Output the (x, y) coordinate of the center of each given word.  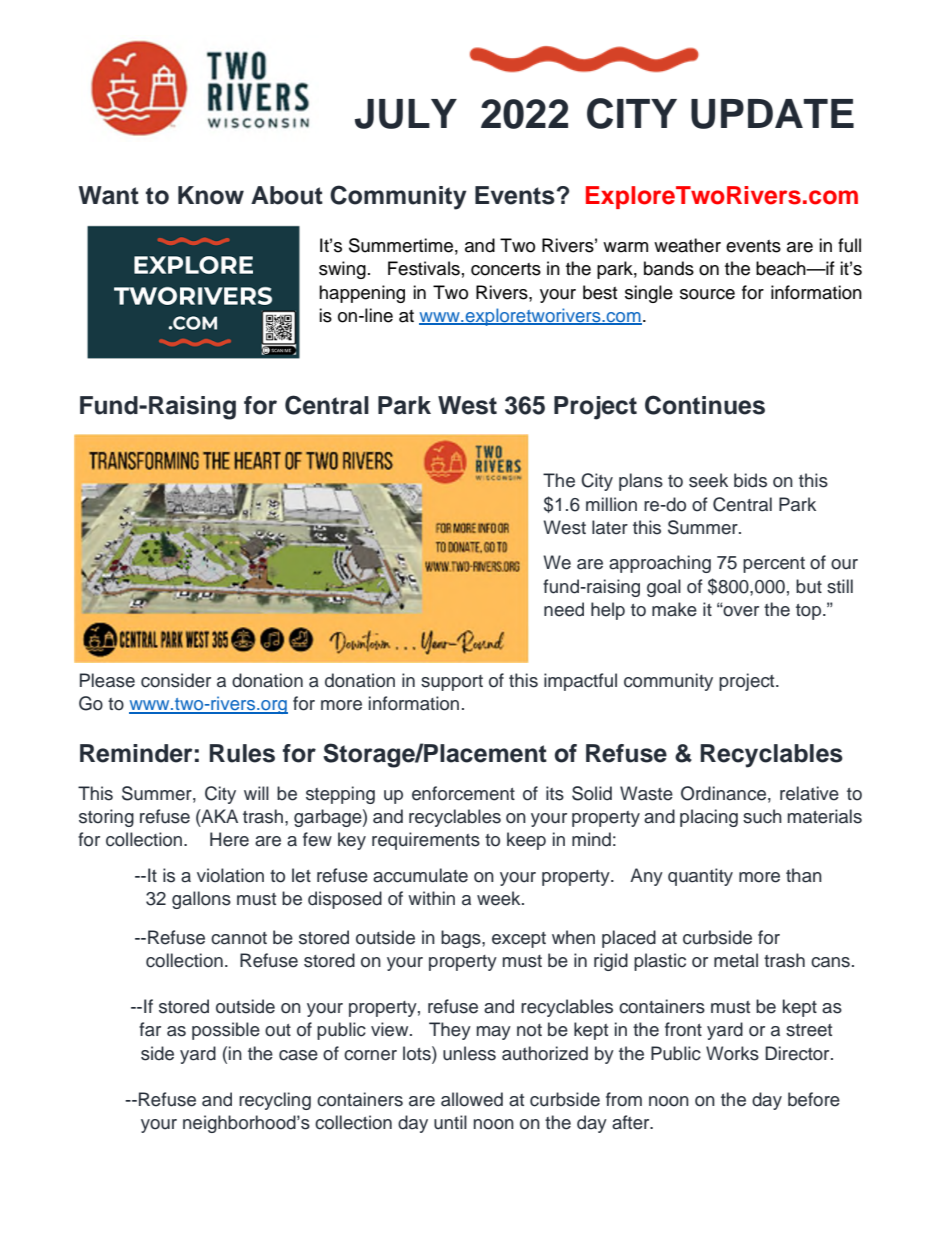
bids (750, 480)
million (611, 504)
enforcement (463, 793)
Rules (242, 753)
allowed (472, 1099)
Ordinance (723, 793)
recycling (275, 1101)
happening (362, 294)
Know (211, 195)
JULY (406, 114)
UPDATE (772, 114)
